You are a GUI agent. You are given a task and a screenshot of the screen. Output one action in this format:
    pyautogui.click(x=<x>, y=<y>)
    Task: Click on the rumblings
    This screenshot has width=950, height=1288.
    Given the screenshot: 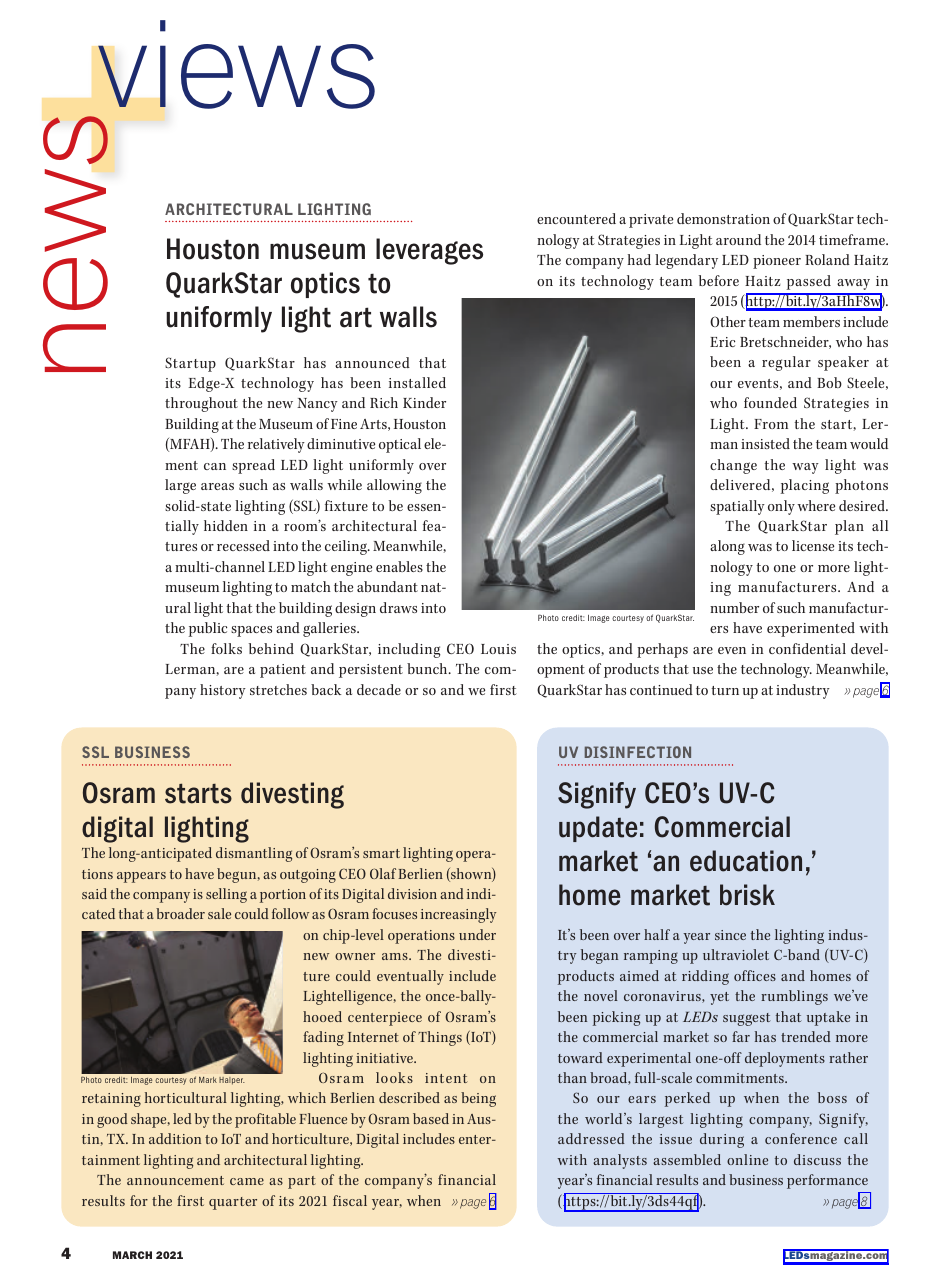 What is the action you would take?
    pyautogui.click(x=794, y=997)
